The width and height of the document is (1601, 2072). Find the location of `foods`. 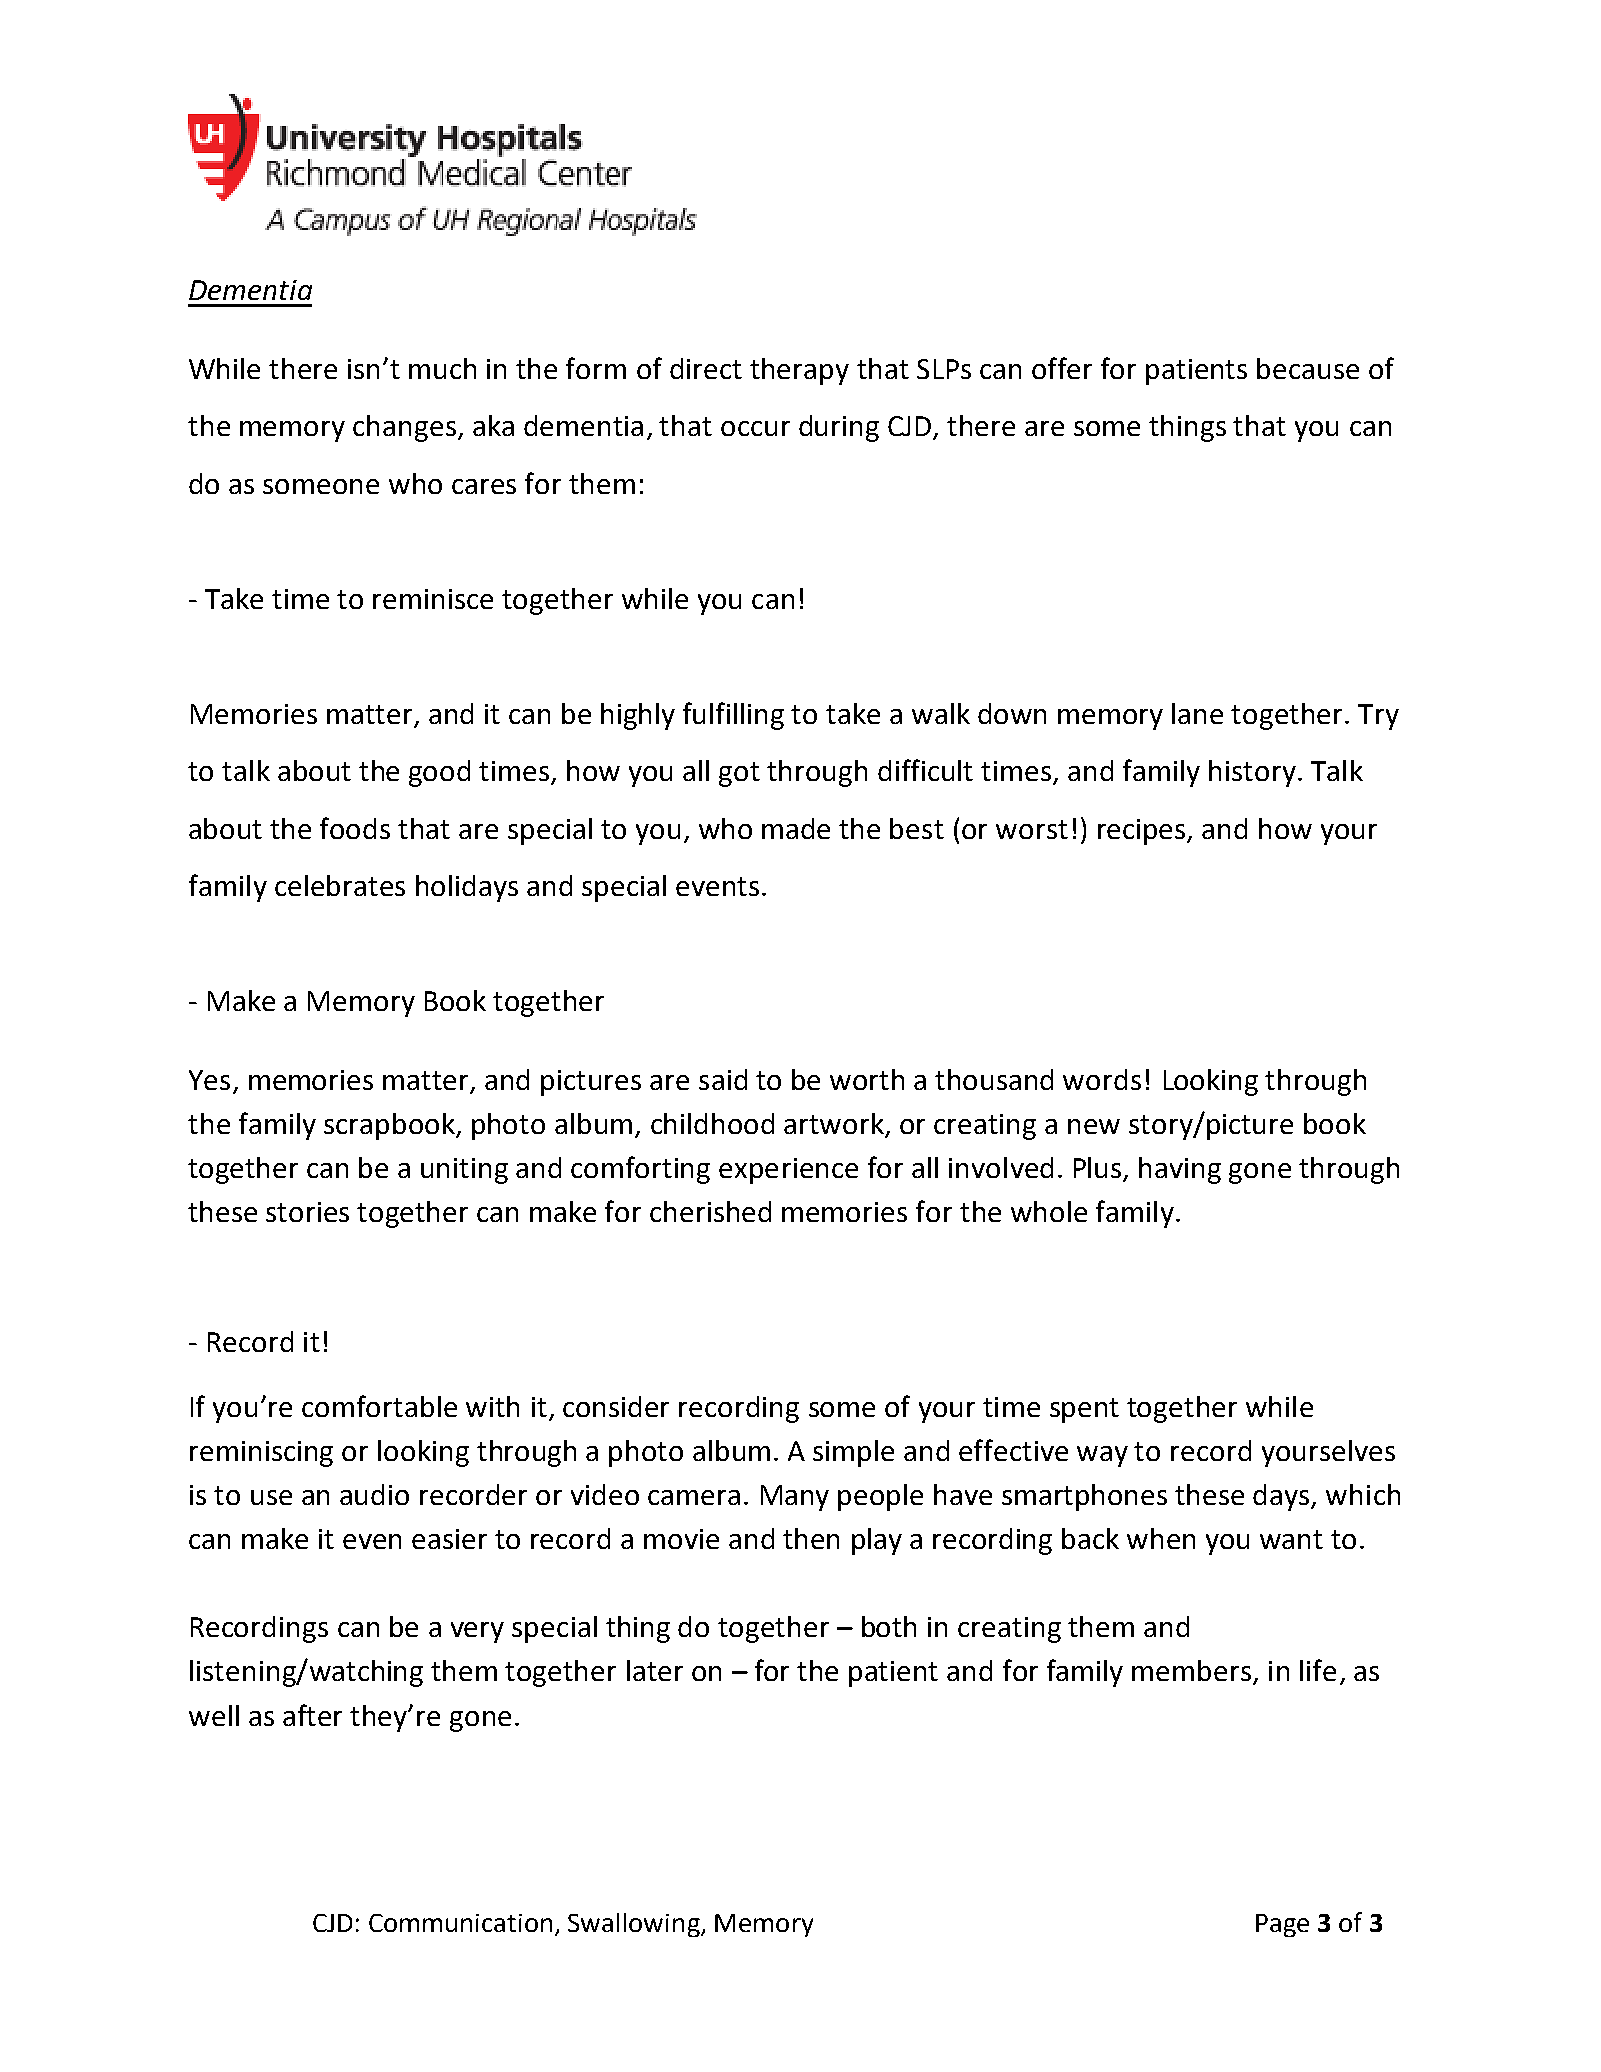

foods is located at coordinates (355, 828).
